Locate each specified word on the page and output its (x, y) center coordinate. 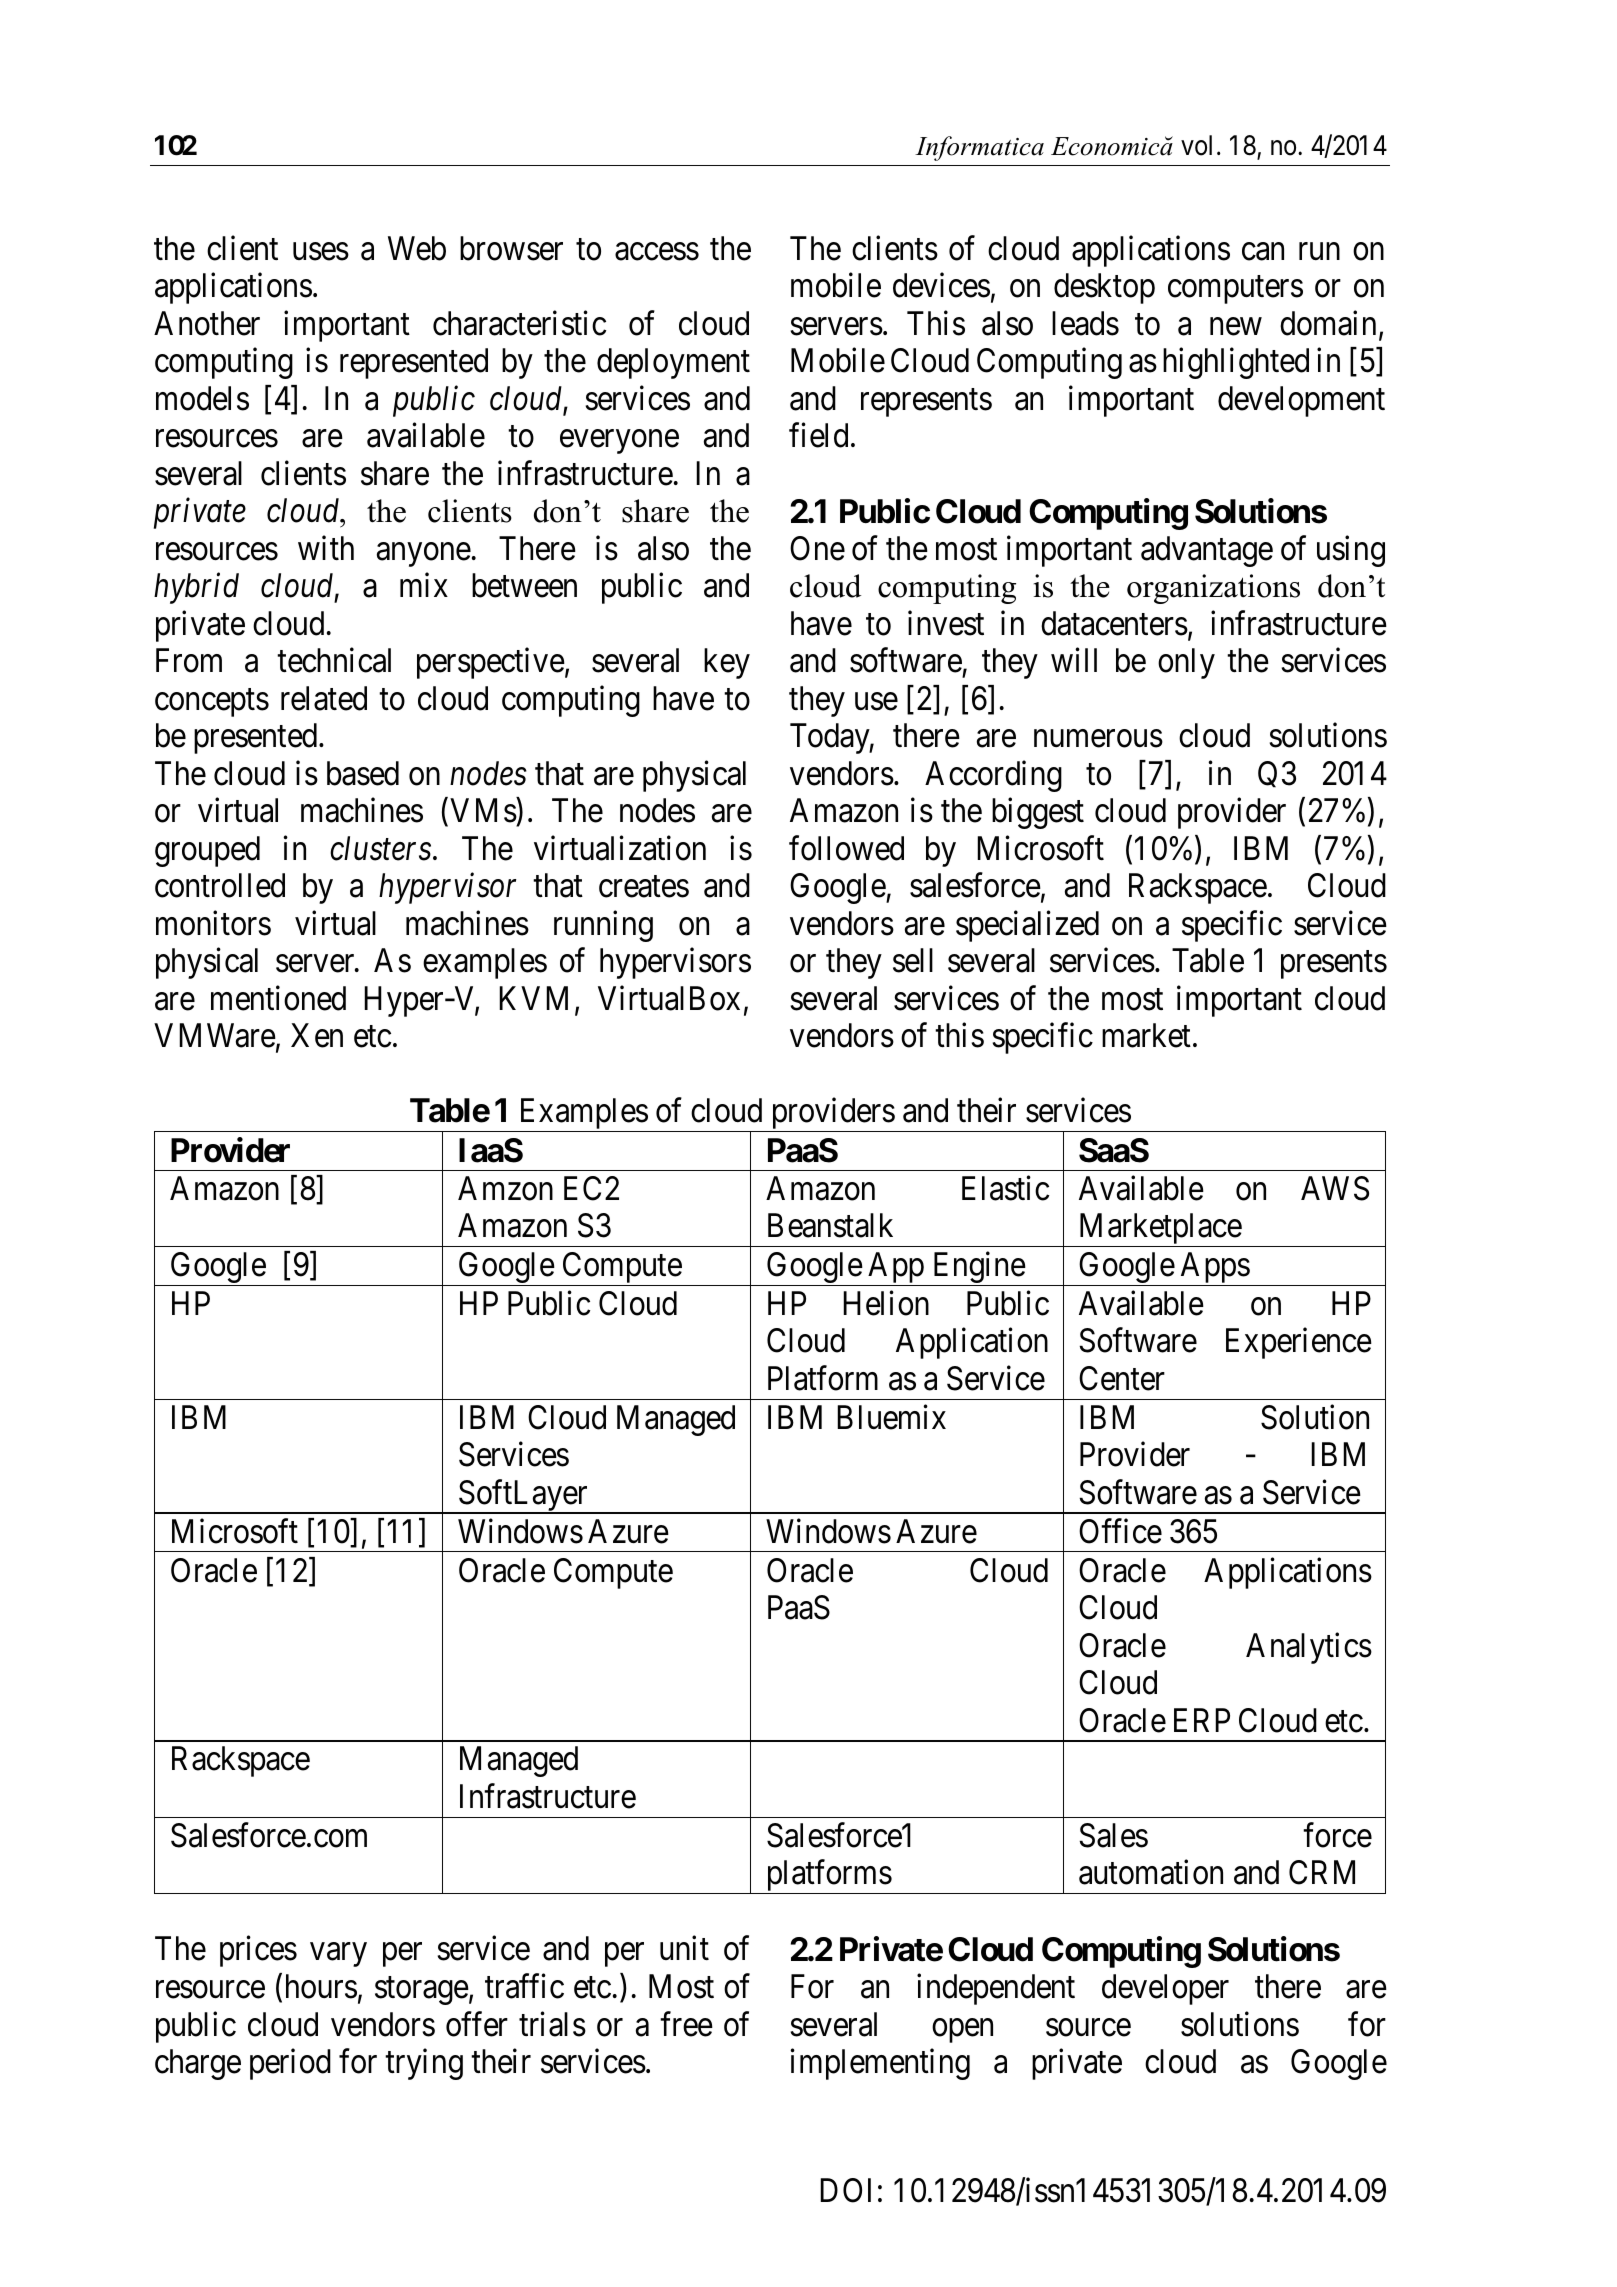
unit (684, 1948)
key (727, 663)
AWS (1335, 1188)
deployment (673, 363)
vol (1196, 145)
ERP (1202, 1720)
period (290, 2064)
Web (417, 248)
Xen (317, 1036)
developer (1165, 1989)
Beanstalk (830, 1225)
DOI (845, 2190)
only (1186, 663)
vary (338, 1955)
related (324, 698)
